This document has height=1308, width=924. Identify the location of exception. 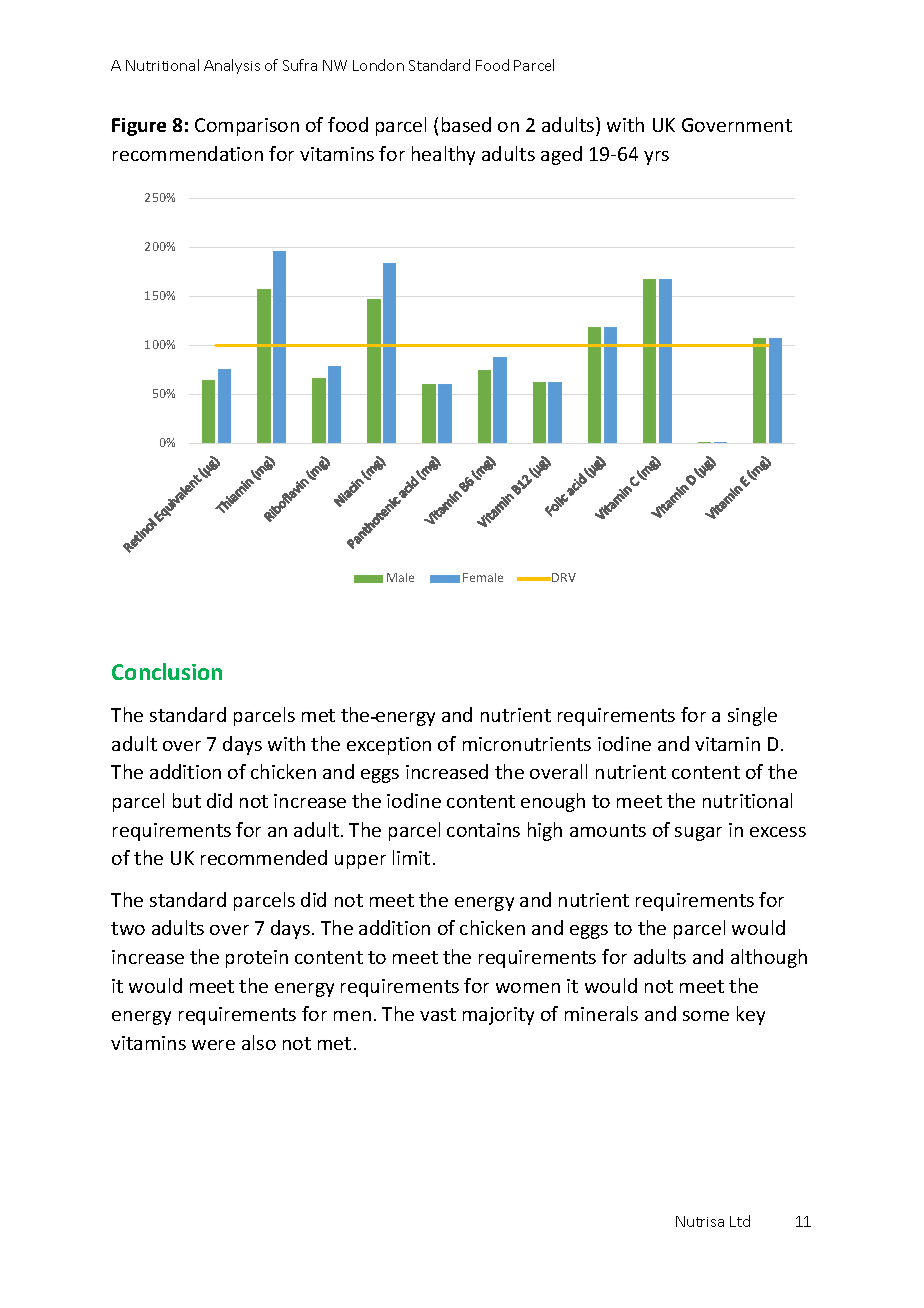
(389, 746).
